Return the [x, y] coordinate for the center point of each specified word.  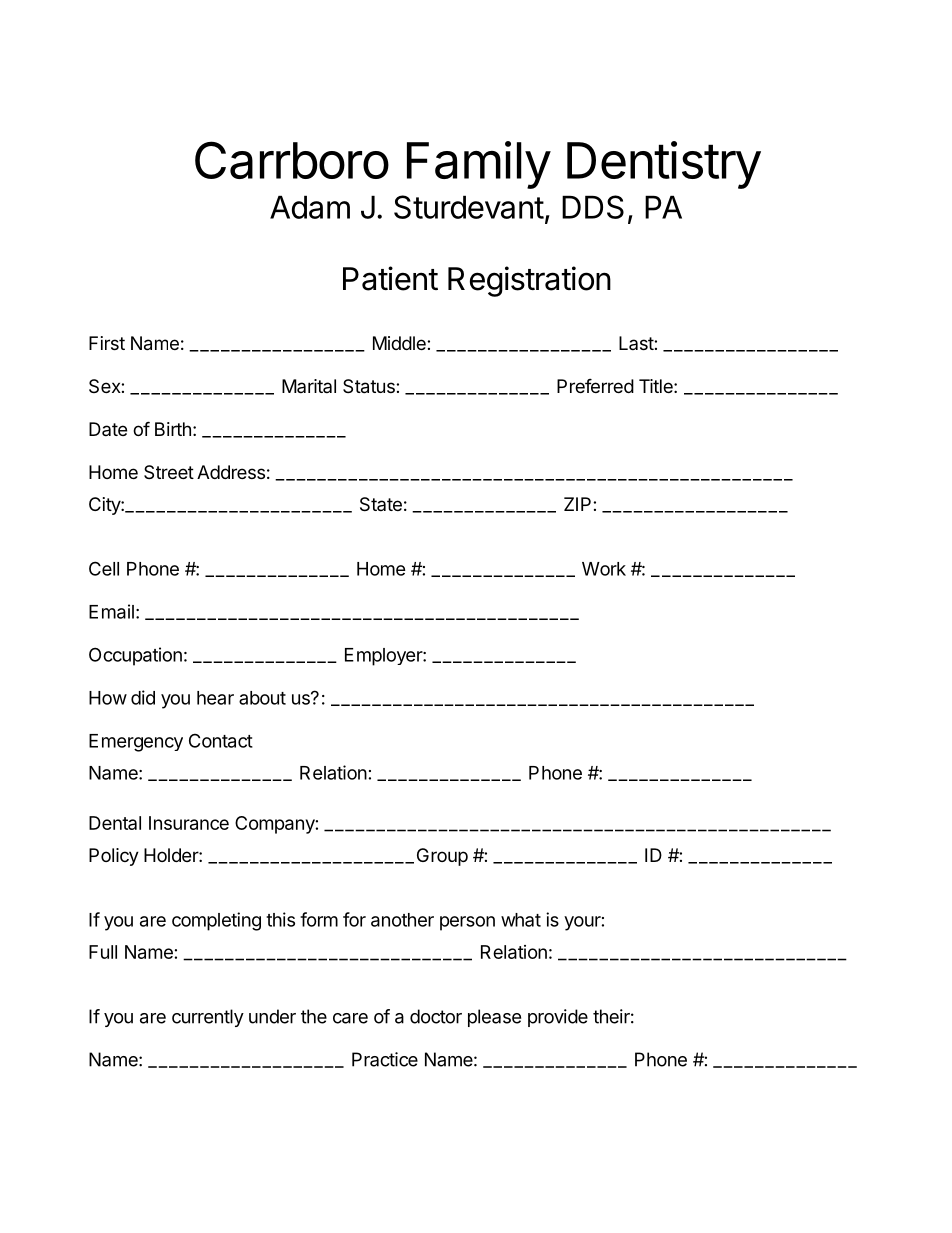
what [521, 920]
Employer [384, 657]
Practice [385, 1059]
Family [479, 165]
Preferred [595, 385]
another [402, 920]
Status [370, 386]
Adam [310, 207]
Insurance [189, 823]
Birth [173, 429]
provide [558, 1018]
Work [604, 569]
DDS [593, 207]
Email [111, 611]
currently [208, 1018]
